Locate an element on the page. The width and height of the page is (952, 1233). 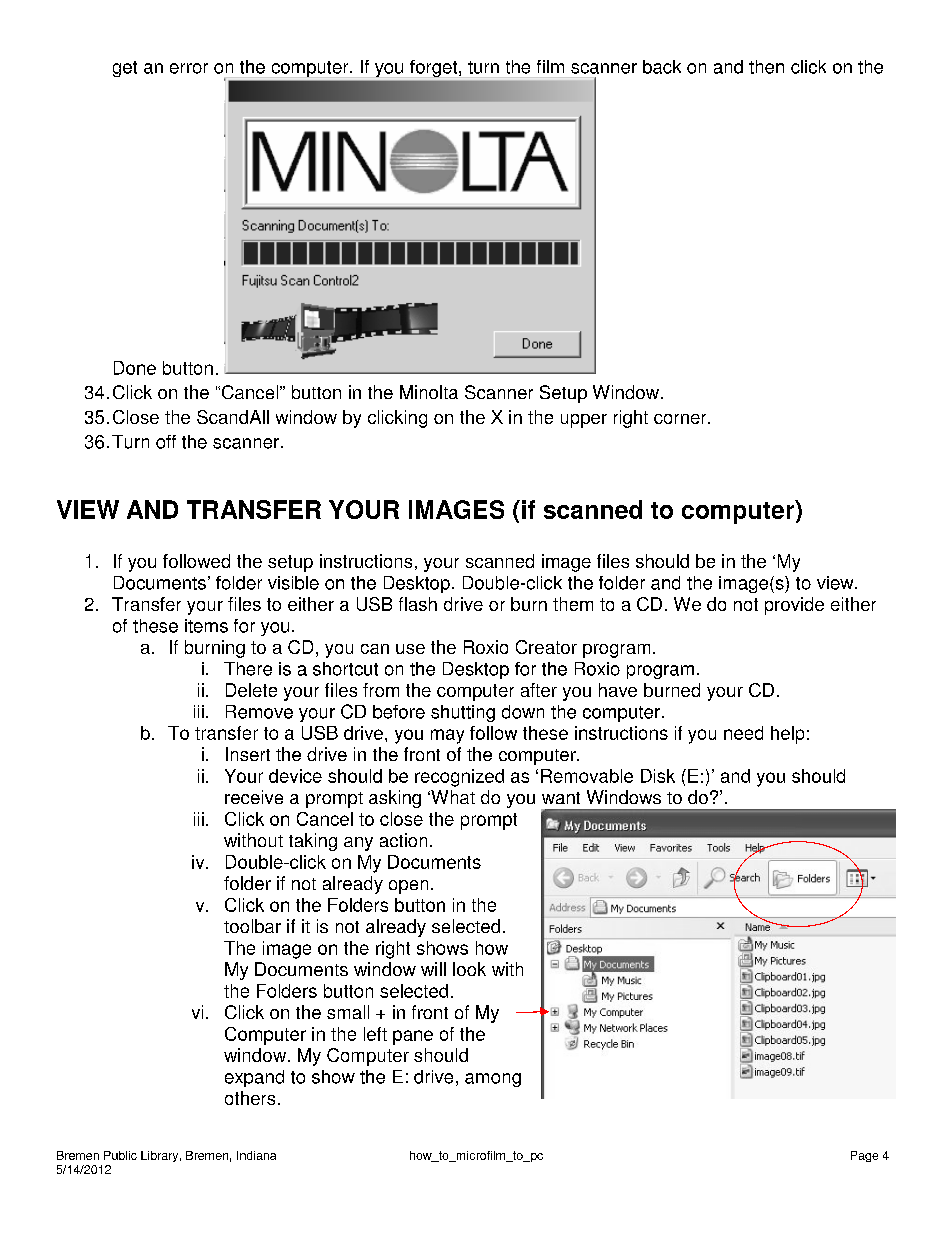
then is located at coordinates (766, 67).
